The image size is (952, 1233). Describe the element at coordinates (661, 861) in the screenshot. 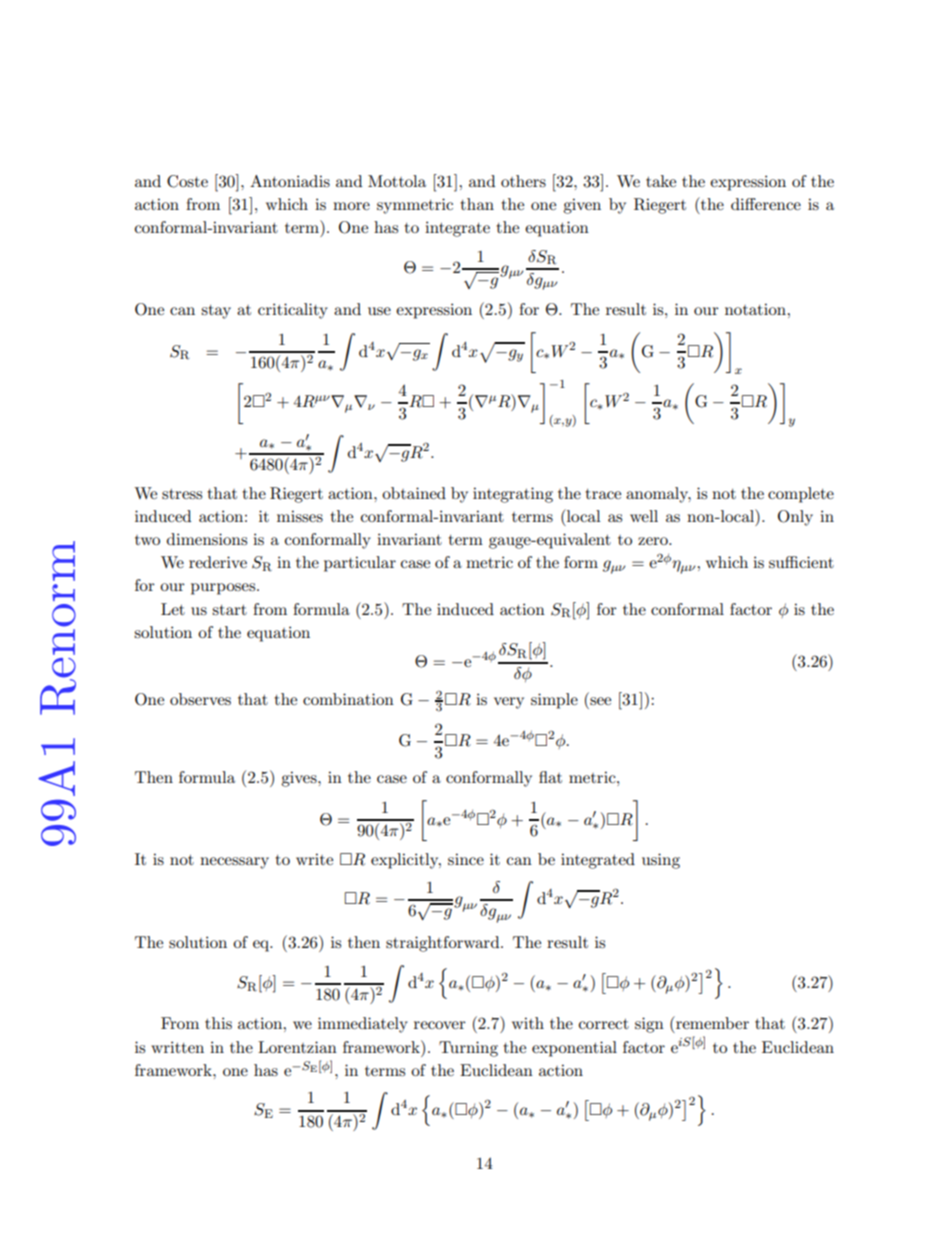

I see `using` at that location.
